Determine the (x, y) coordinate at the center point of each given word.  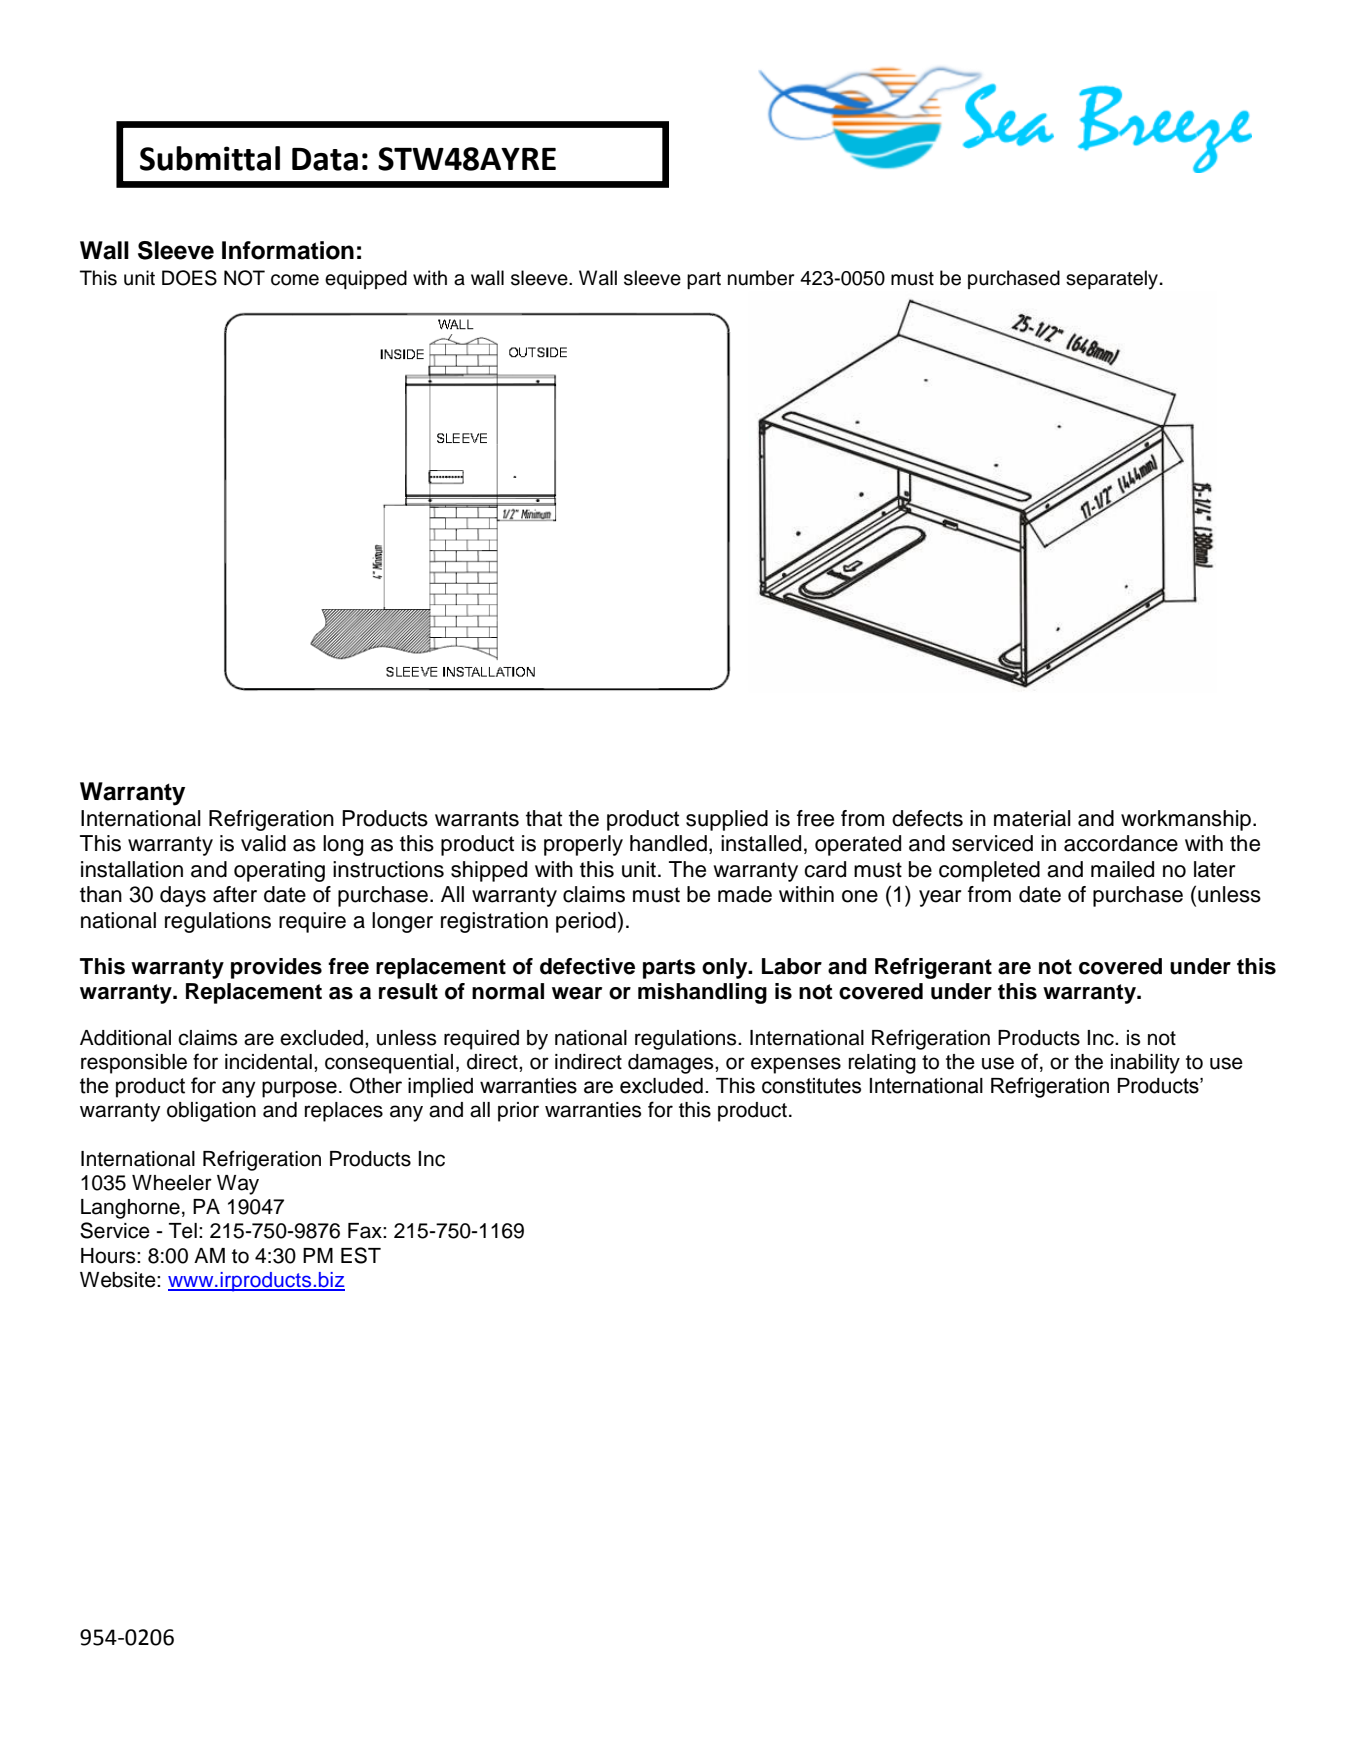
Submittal (210, 158)
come (295, 280)
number (761, 278)
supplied (727, 820)
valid (263, 843)
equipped (366, 279)
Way (238, 1185)
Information (288, 250)
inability (1145, 1064)
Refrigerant (933, 968)
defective (587, 966)
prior (518, 1112)
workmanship (1186, 820)
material (1032, 818)
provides (276, 968)
